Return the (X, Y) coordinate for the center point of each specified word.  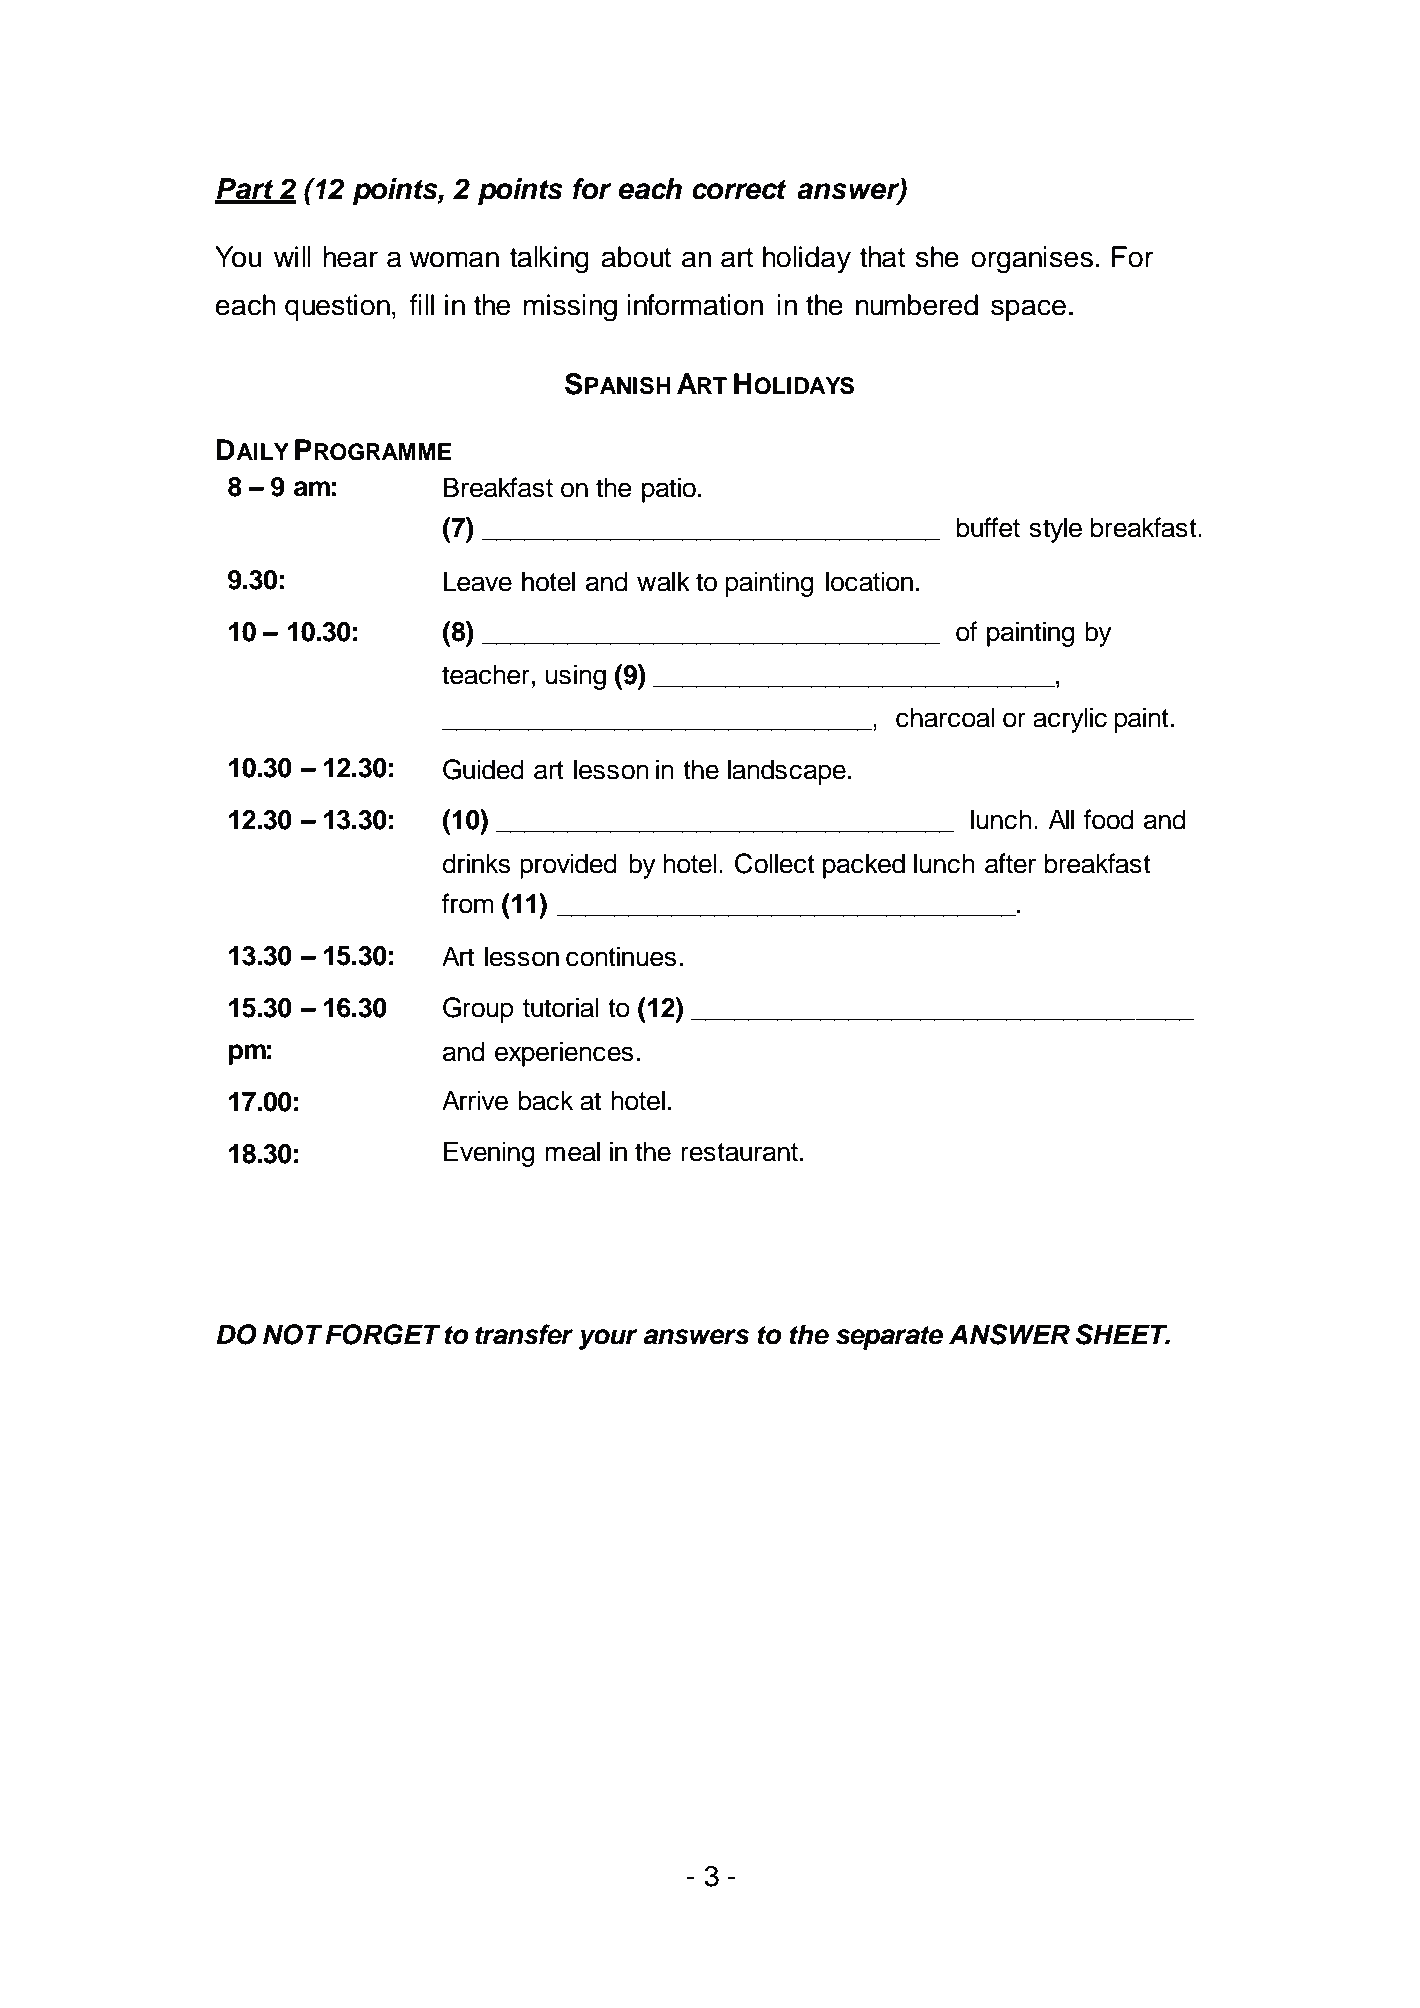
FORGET (383, 1334)
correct (739, 190)
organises (1032, 260)
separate (889, 1338)
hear (350, 257)
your (608, 1339)
